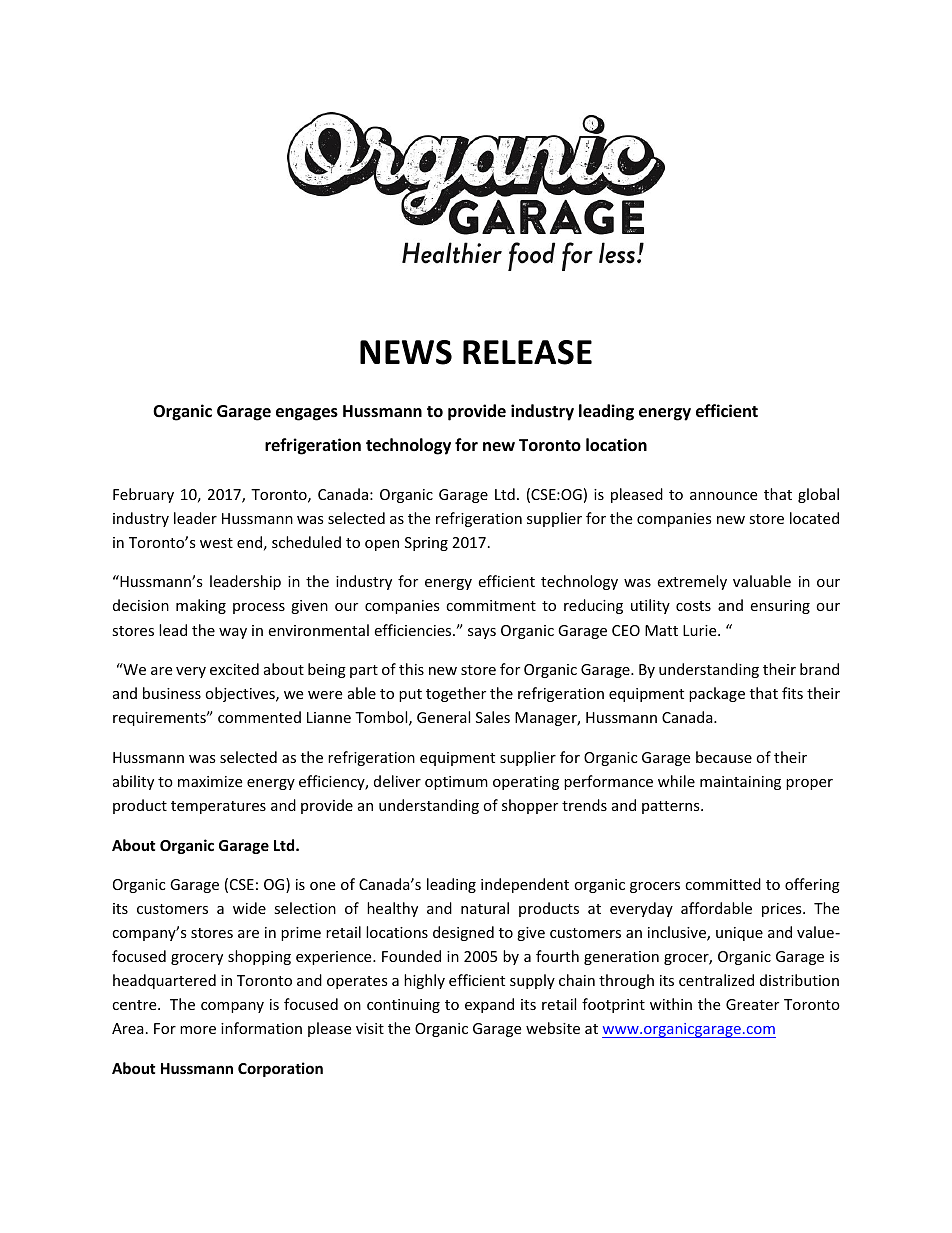 The height and width of the screenshot is (1233, 952). I want to click on more, so click(198, 1030).
